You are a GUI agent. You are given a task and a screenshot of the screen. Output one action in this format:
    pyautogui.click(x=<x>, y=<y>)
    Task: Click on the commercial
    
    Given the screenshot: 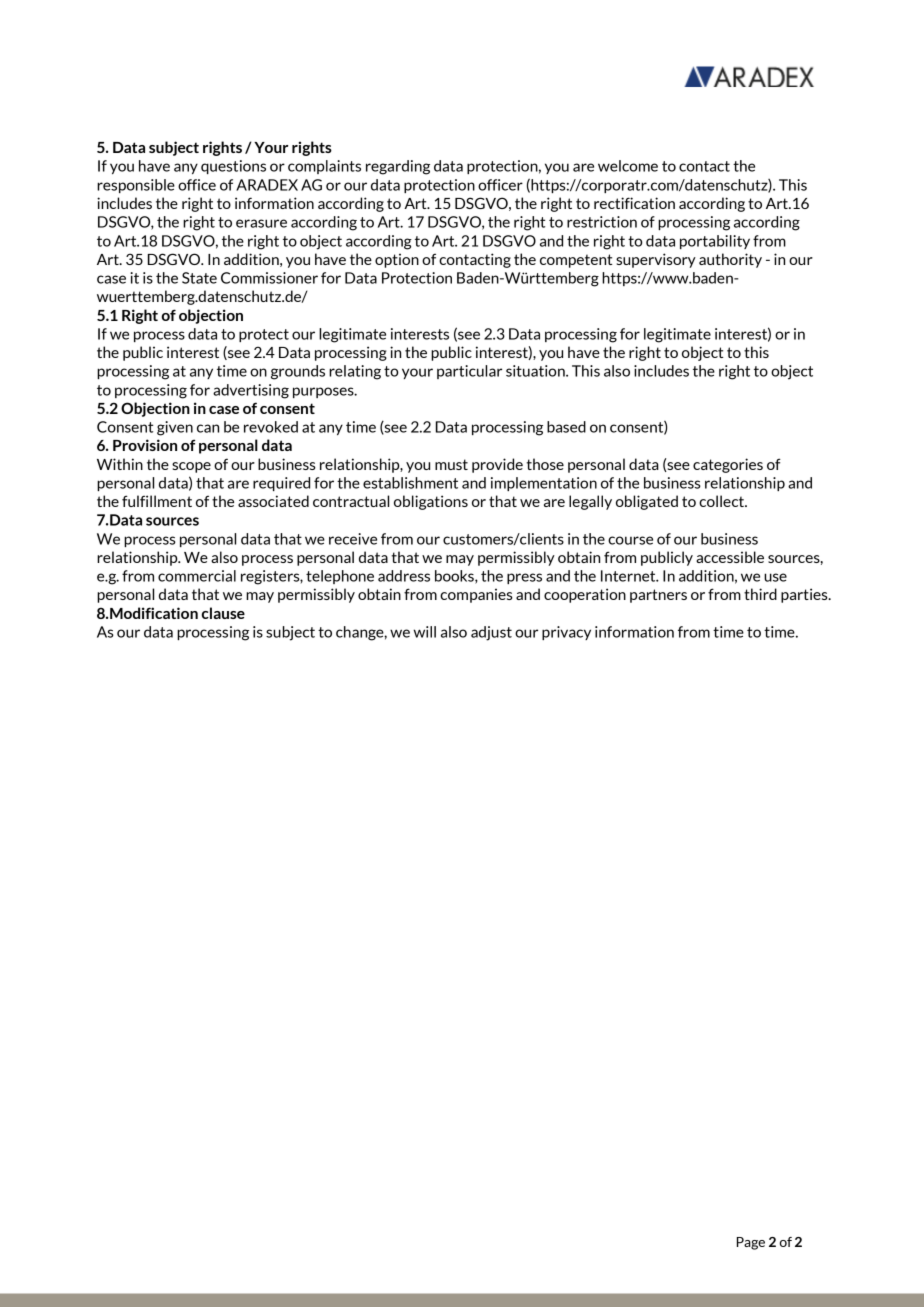 What is the action you would take?
    pyautogui.click(x=197, y=576)
